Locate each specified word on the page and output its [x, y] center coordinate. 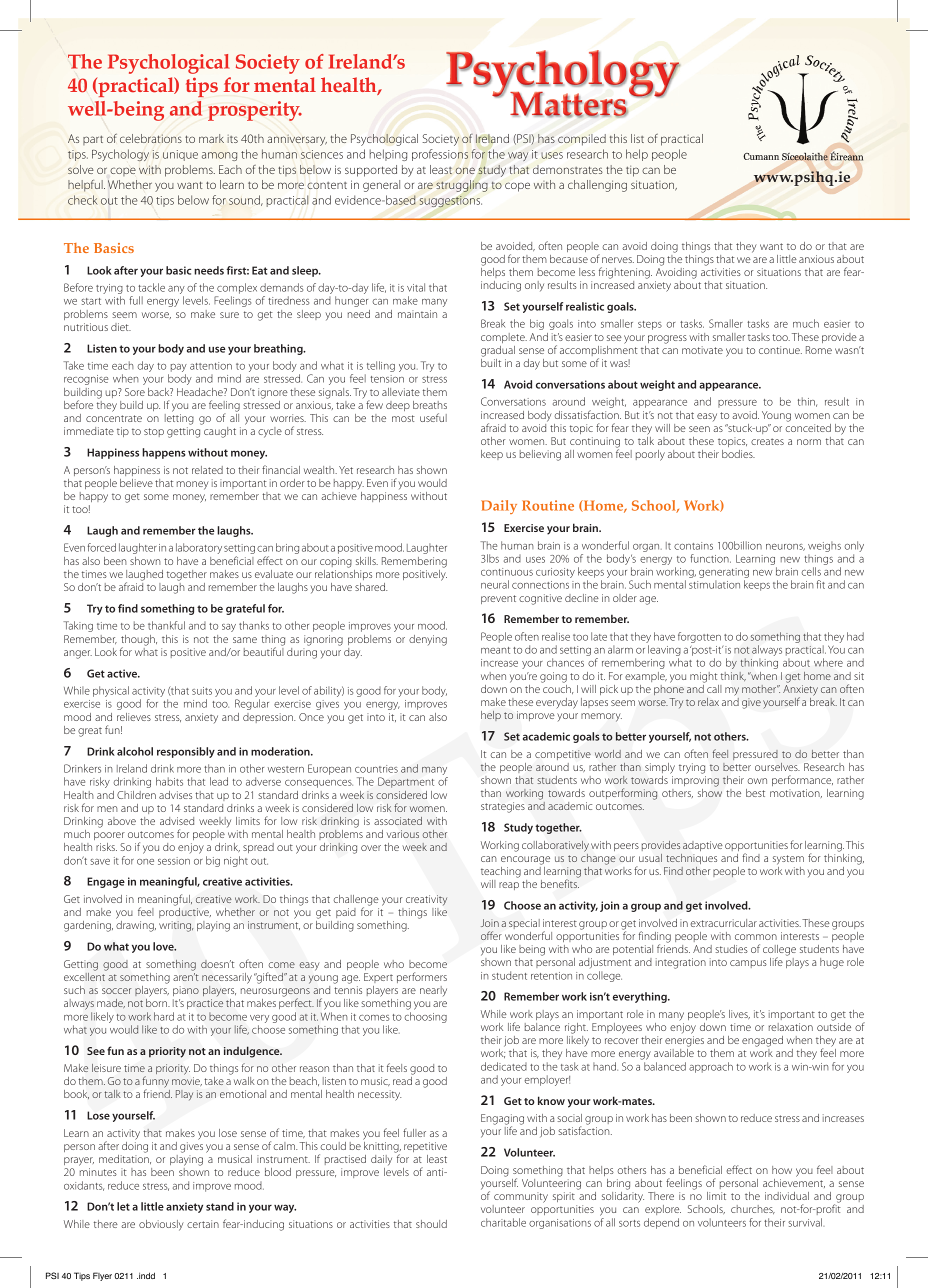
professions [440, 155]
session [174, 861]
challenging [597, 186]
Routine [548, 505]
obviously [161, 1225]
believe [136, 483]
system [788, 860]
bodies [738, 454]
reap [509, 886]
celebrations [151, 138]
